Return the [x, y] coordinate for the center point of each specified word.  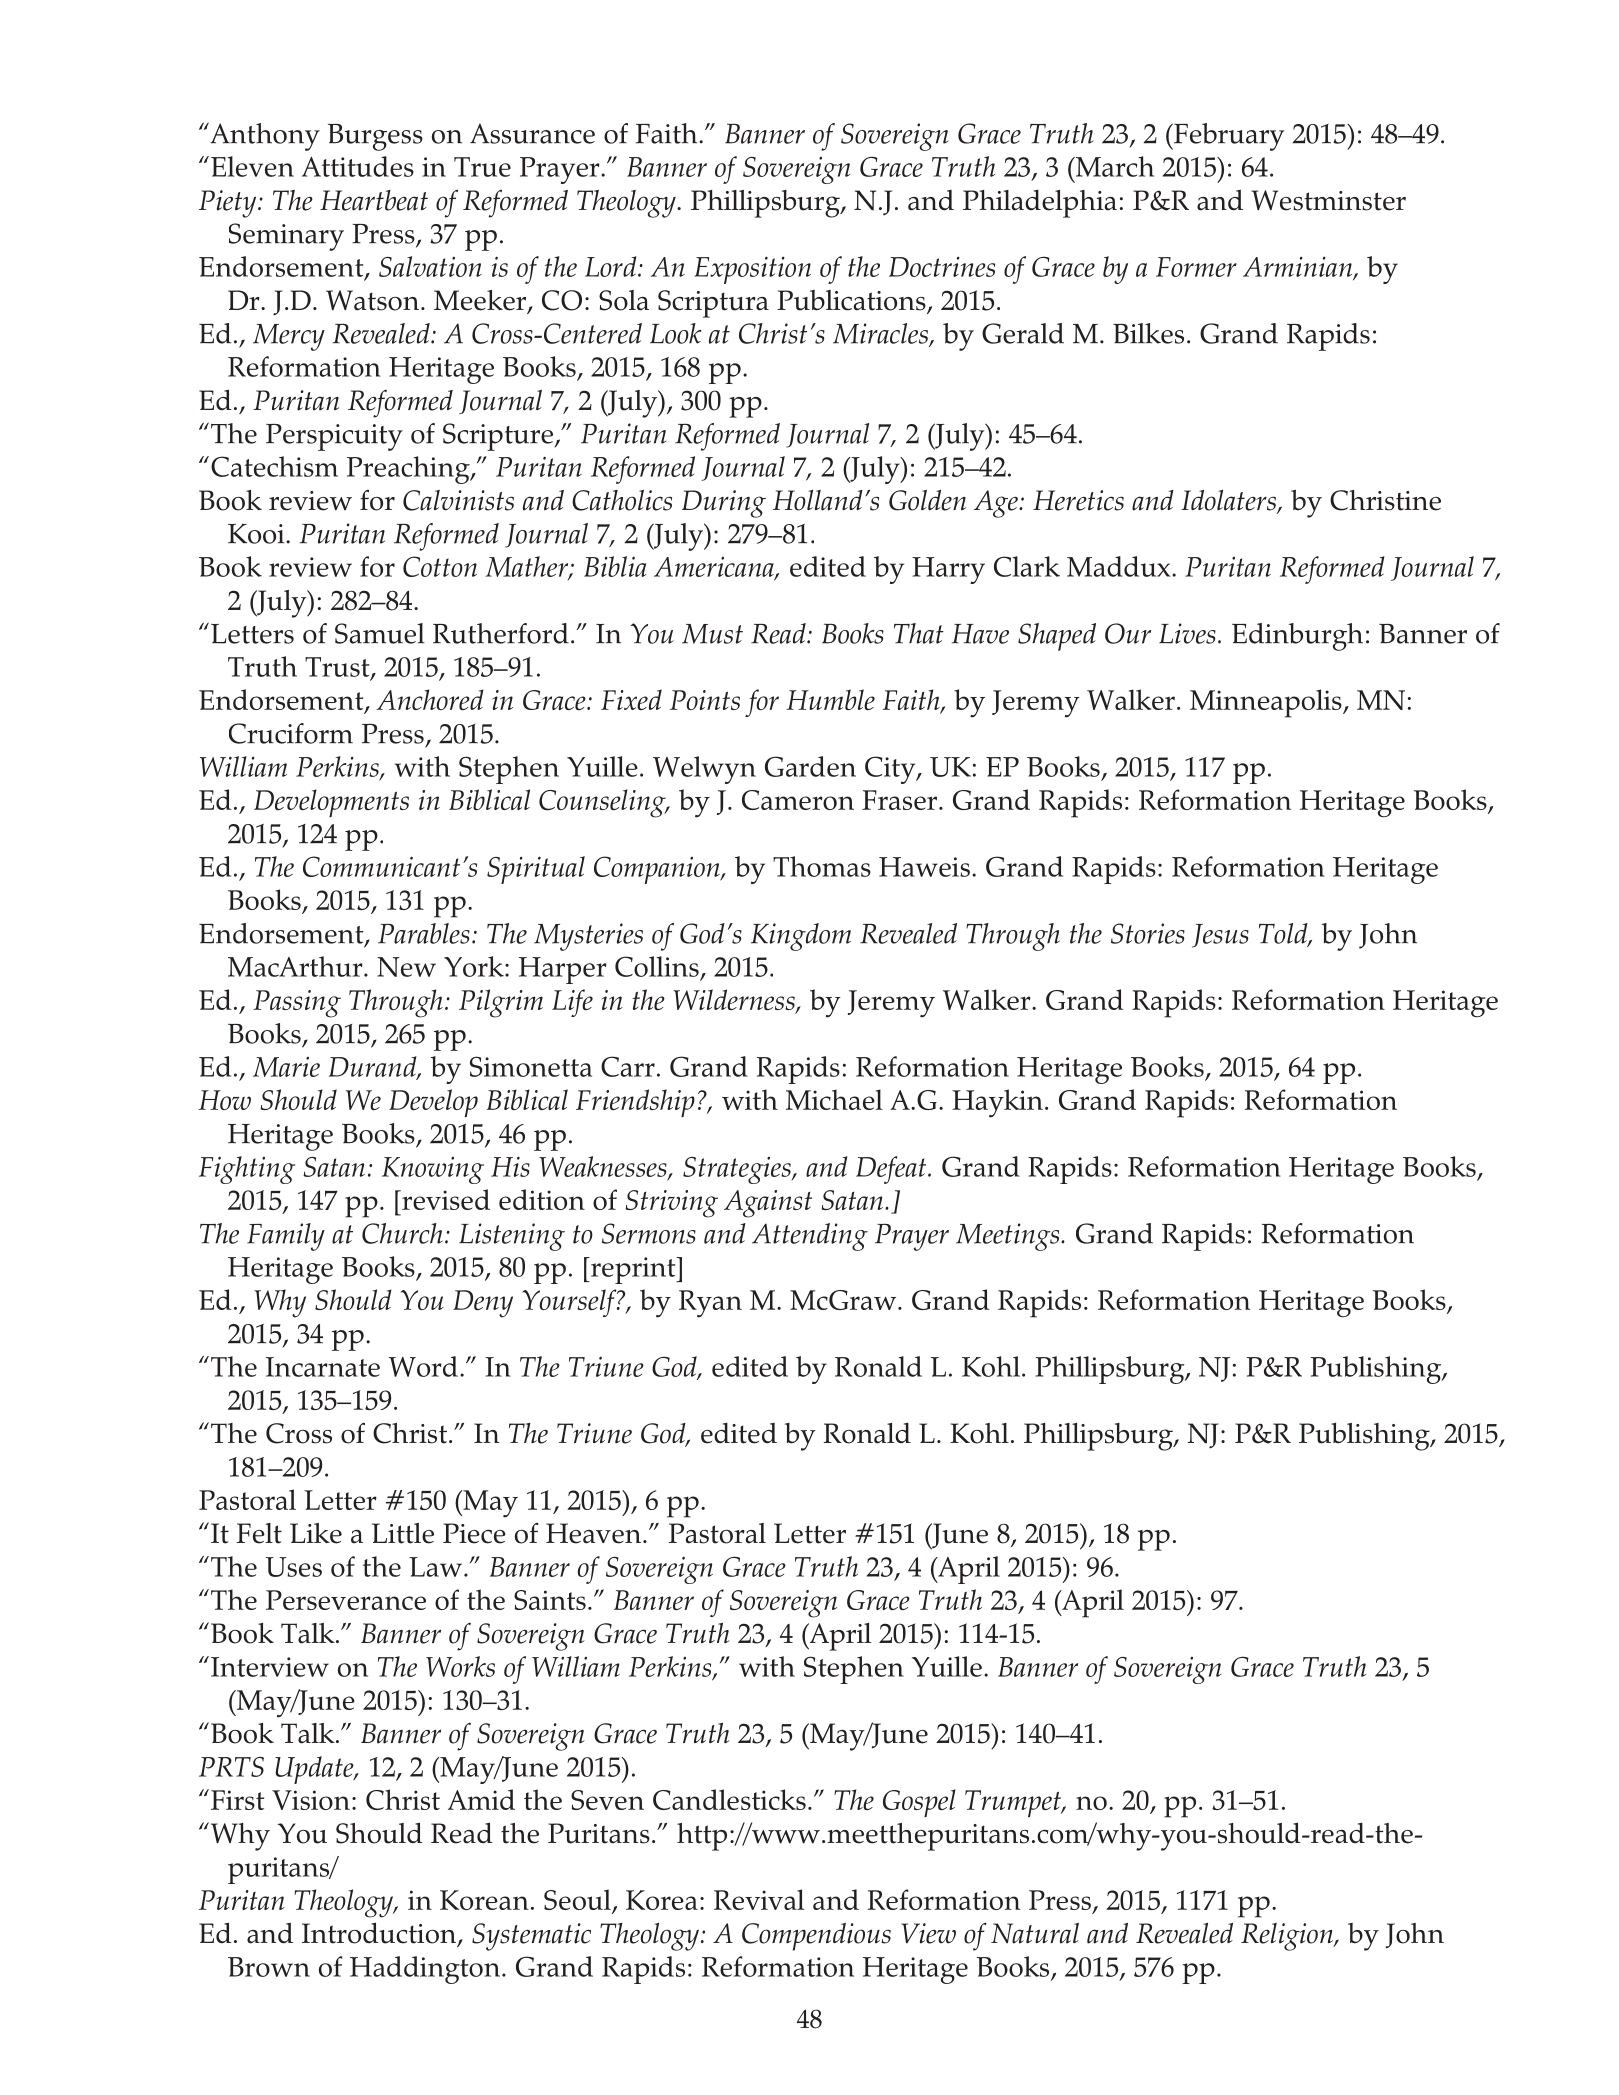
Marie [286, 1067]
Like [316, 1533]
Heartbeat [374, 200]
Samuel [380, 633]
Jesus [1220, 936]
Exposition [752, 270]
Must [712, 634]
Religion [1288, 1937]
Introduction [380, 1934]
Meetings [1009, 1237]
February [1227, 137]
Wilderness [735, 1001]
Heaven [595, 1533]
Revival [759, 1899]
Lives [1187, 633]
